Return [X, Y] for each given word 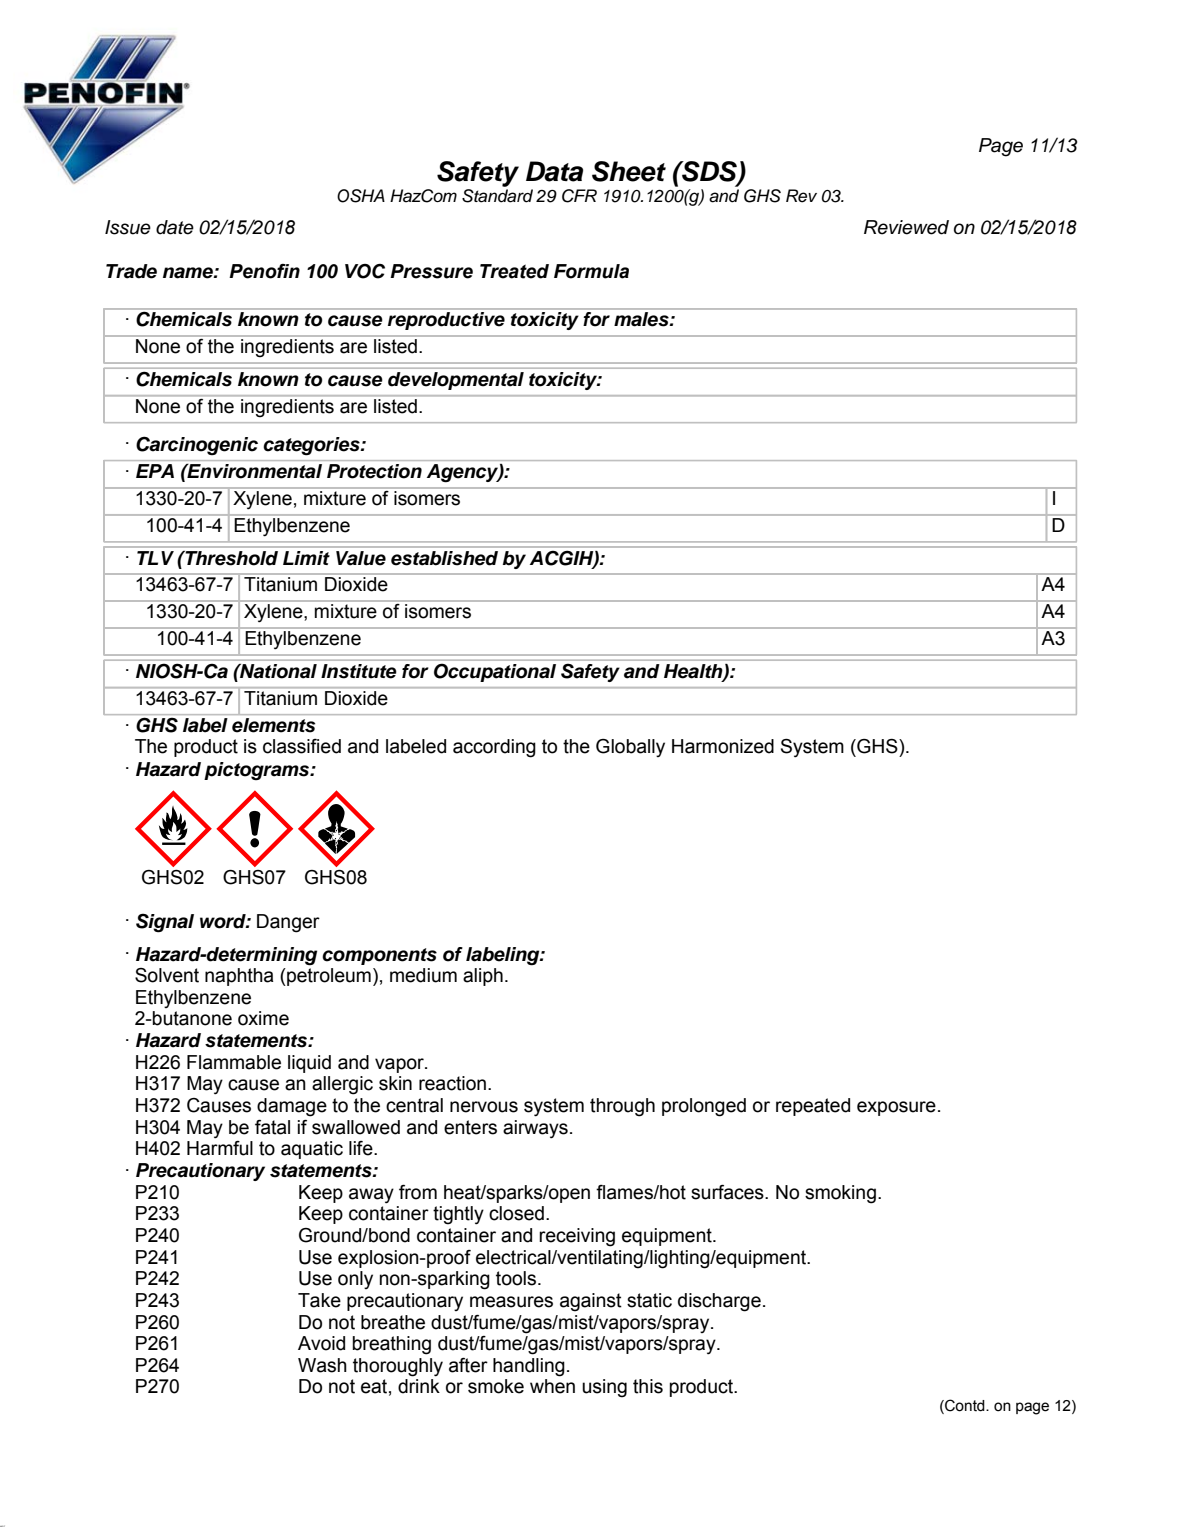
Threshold [230, 558]
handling [529, 1367]
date [175, 227]
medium [423, 975]
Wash [322, 1365]
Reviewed [906, 227]
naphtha [239, 977]
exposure [896, 1108]
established [444, 558]
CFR [579, 196]
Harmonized [723, 746]
